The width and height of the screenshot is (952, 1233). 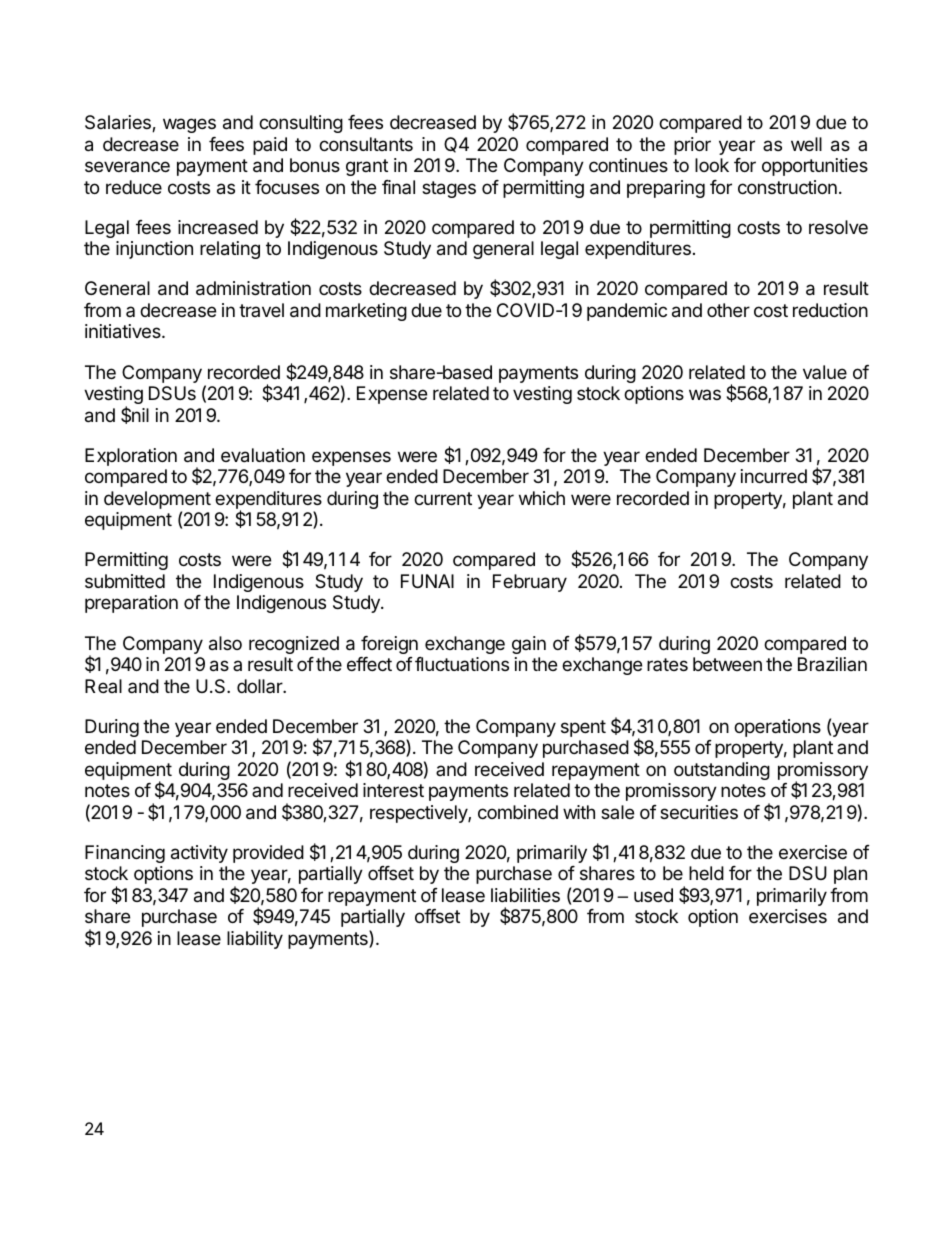 What do you see at coordinates (449, 189) in the screenshot?
I see `stages` at bounding box center [449, 189].
